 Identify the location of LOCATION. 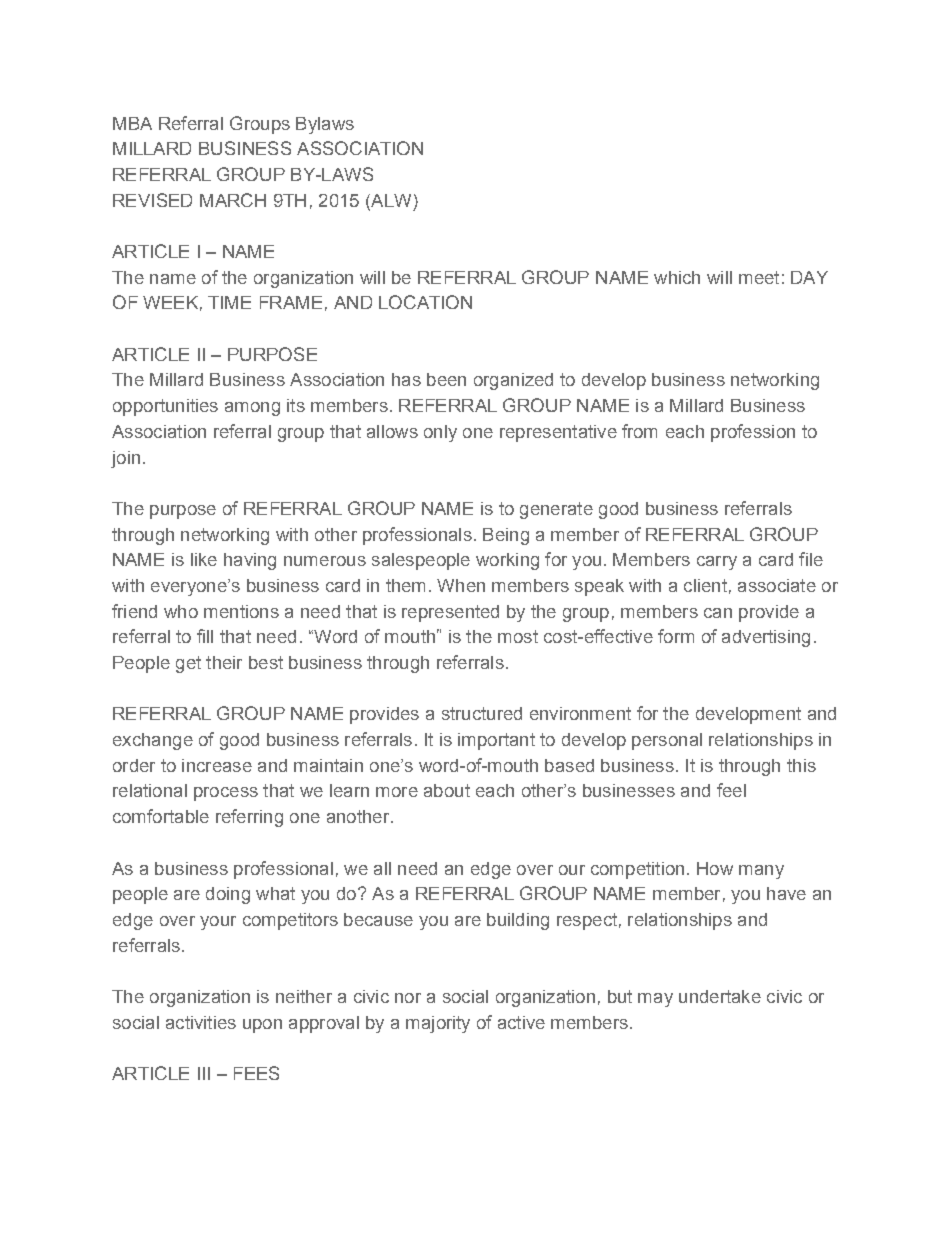
(425, 302).
